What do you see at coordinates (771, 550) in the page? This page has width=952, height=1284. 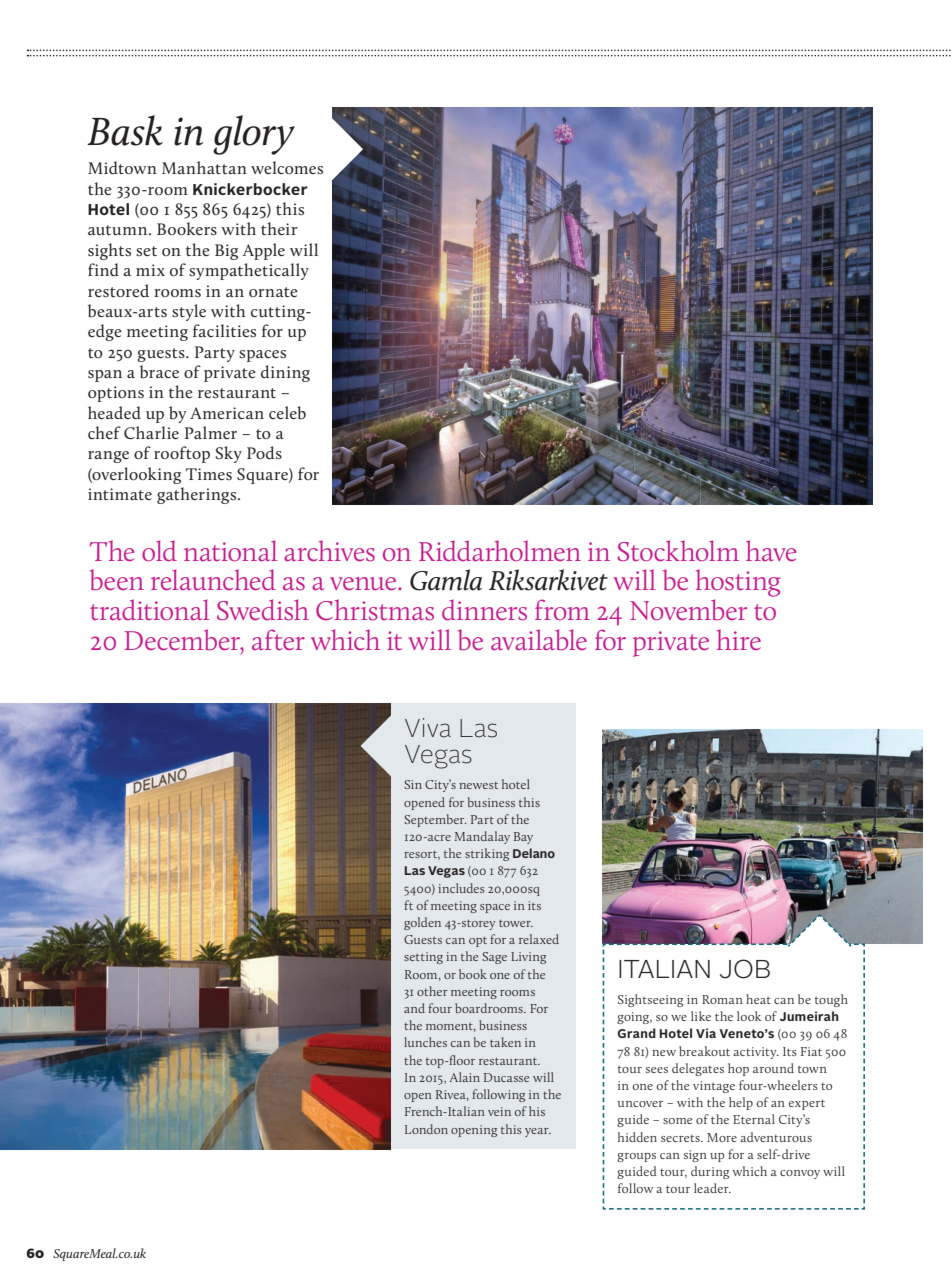 I see `have` at bounding box center [771, 550].
